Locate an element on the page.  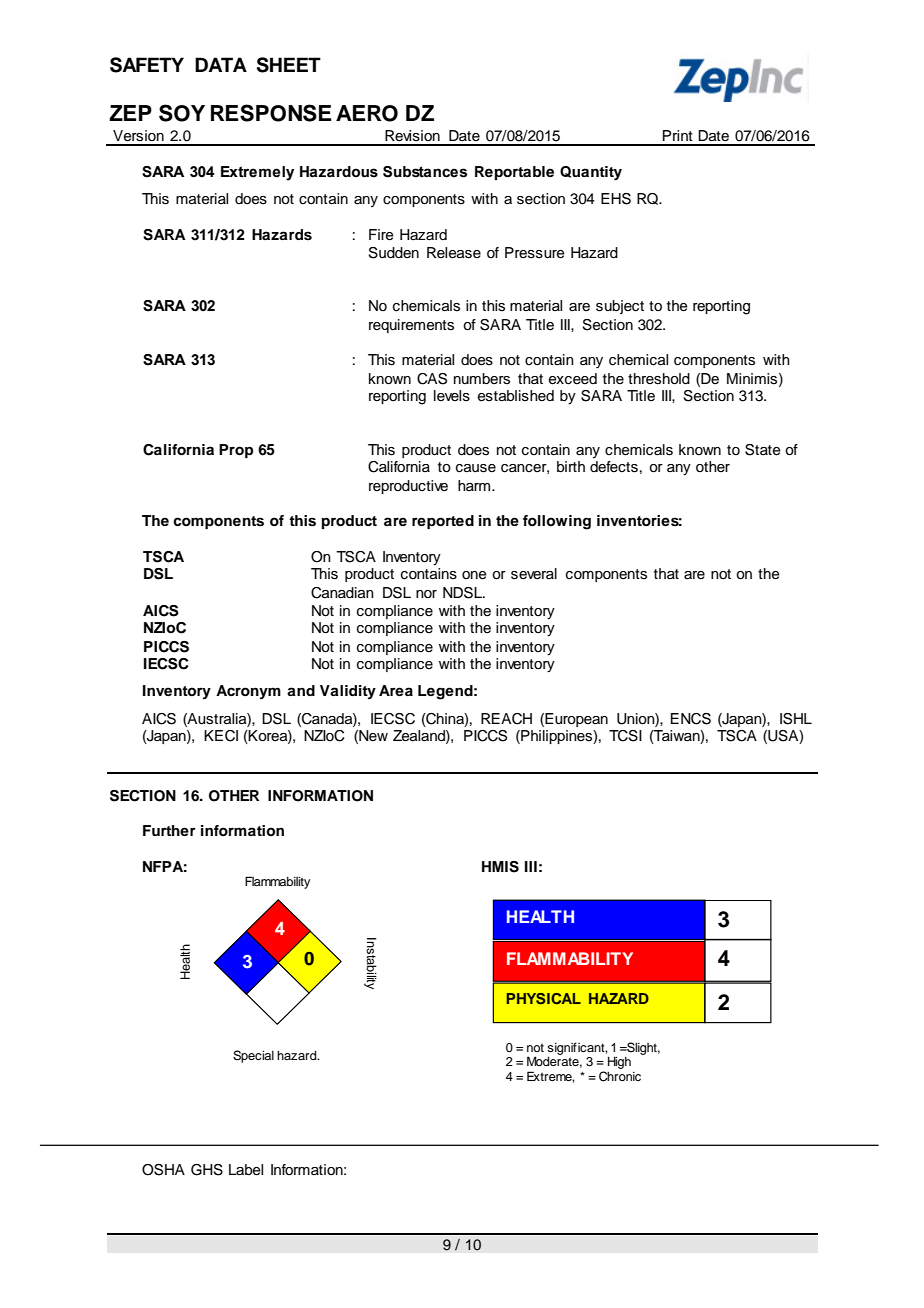
defects is located at coordinates (614, 467).
